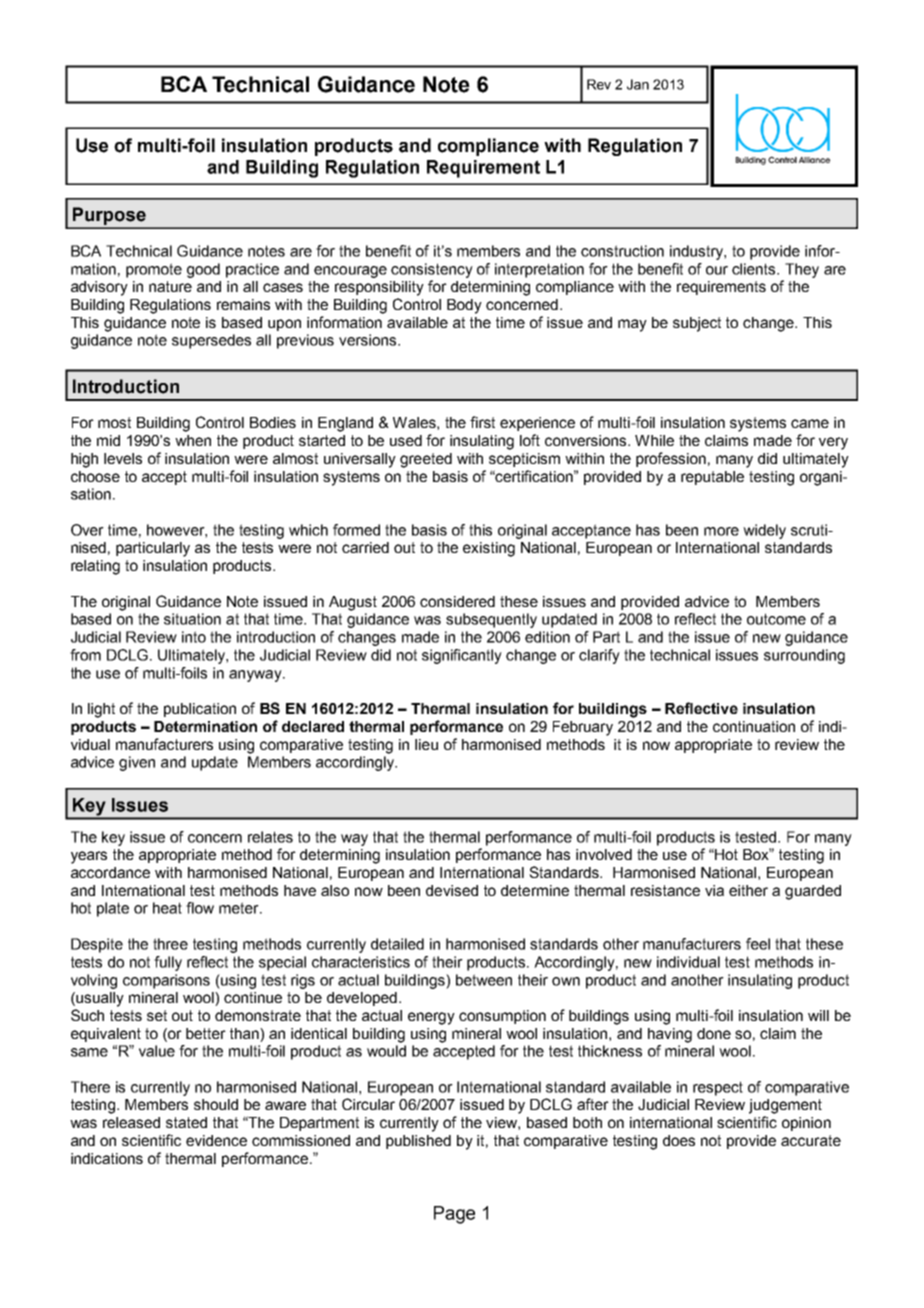  What do you see at coordinates (452, 890) in the document?
I see `devised` at bounding box center [452, 890].
